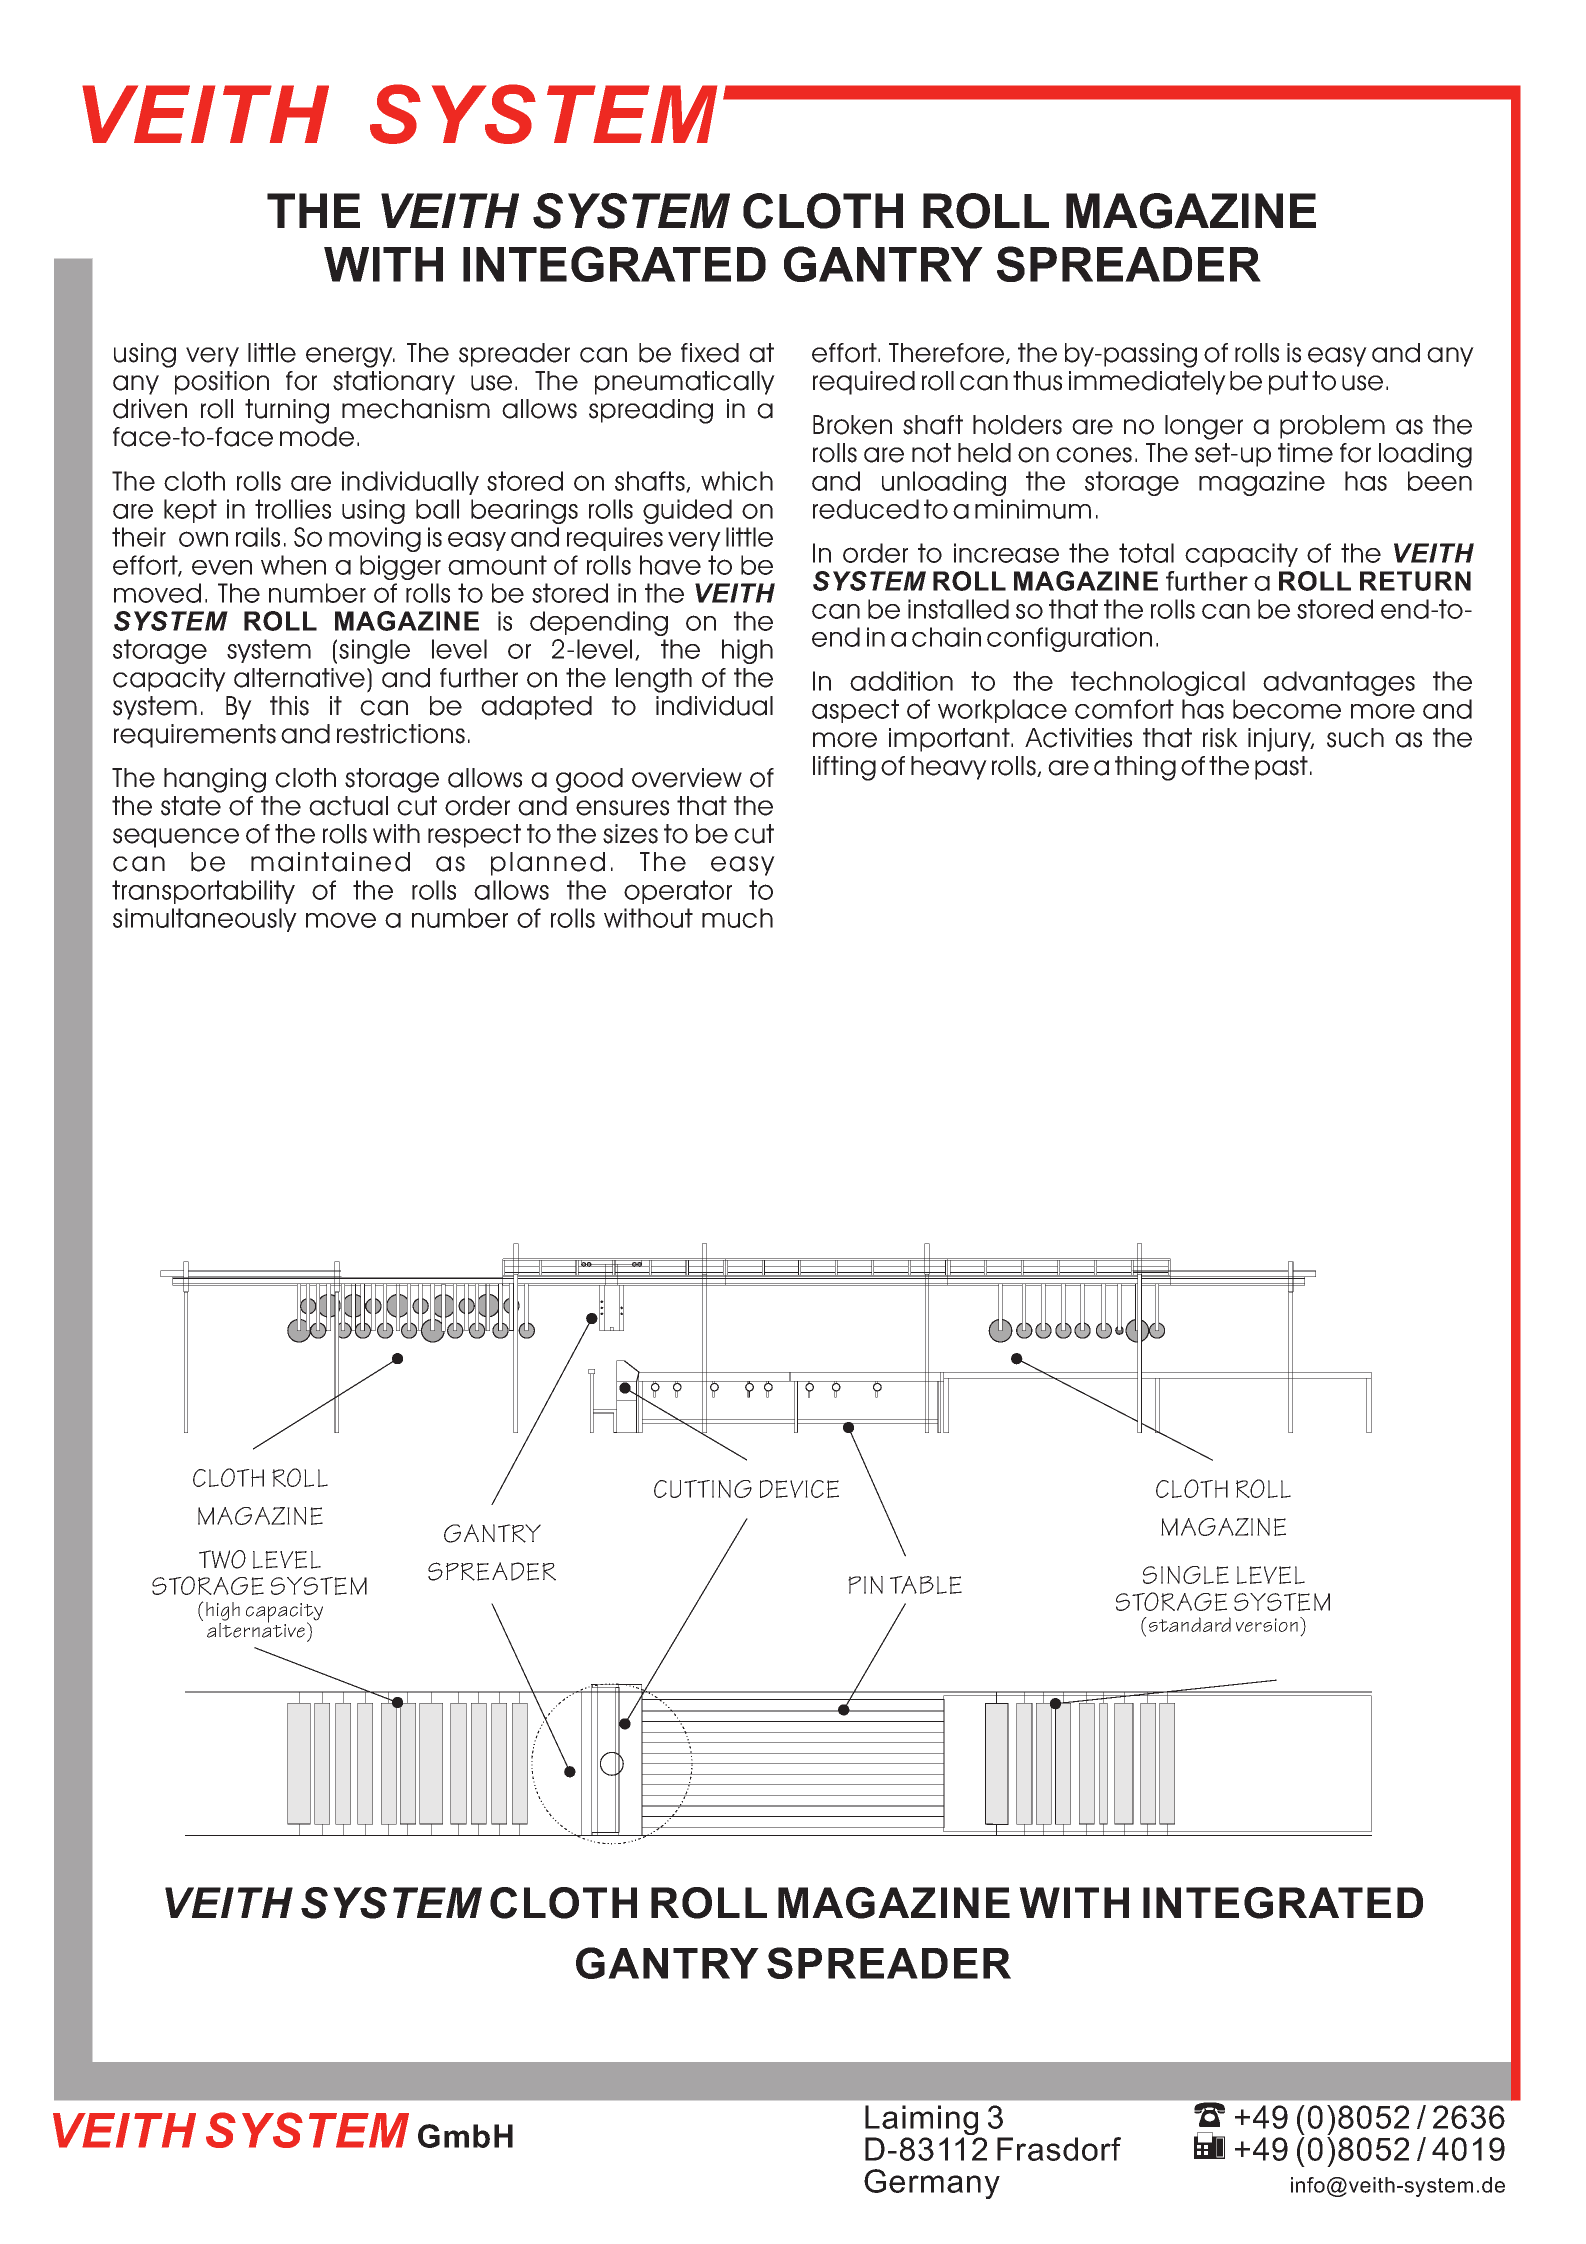 This screenshot has height=2244, width=1586. I want to click on injury, so click(1281, 740).
